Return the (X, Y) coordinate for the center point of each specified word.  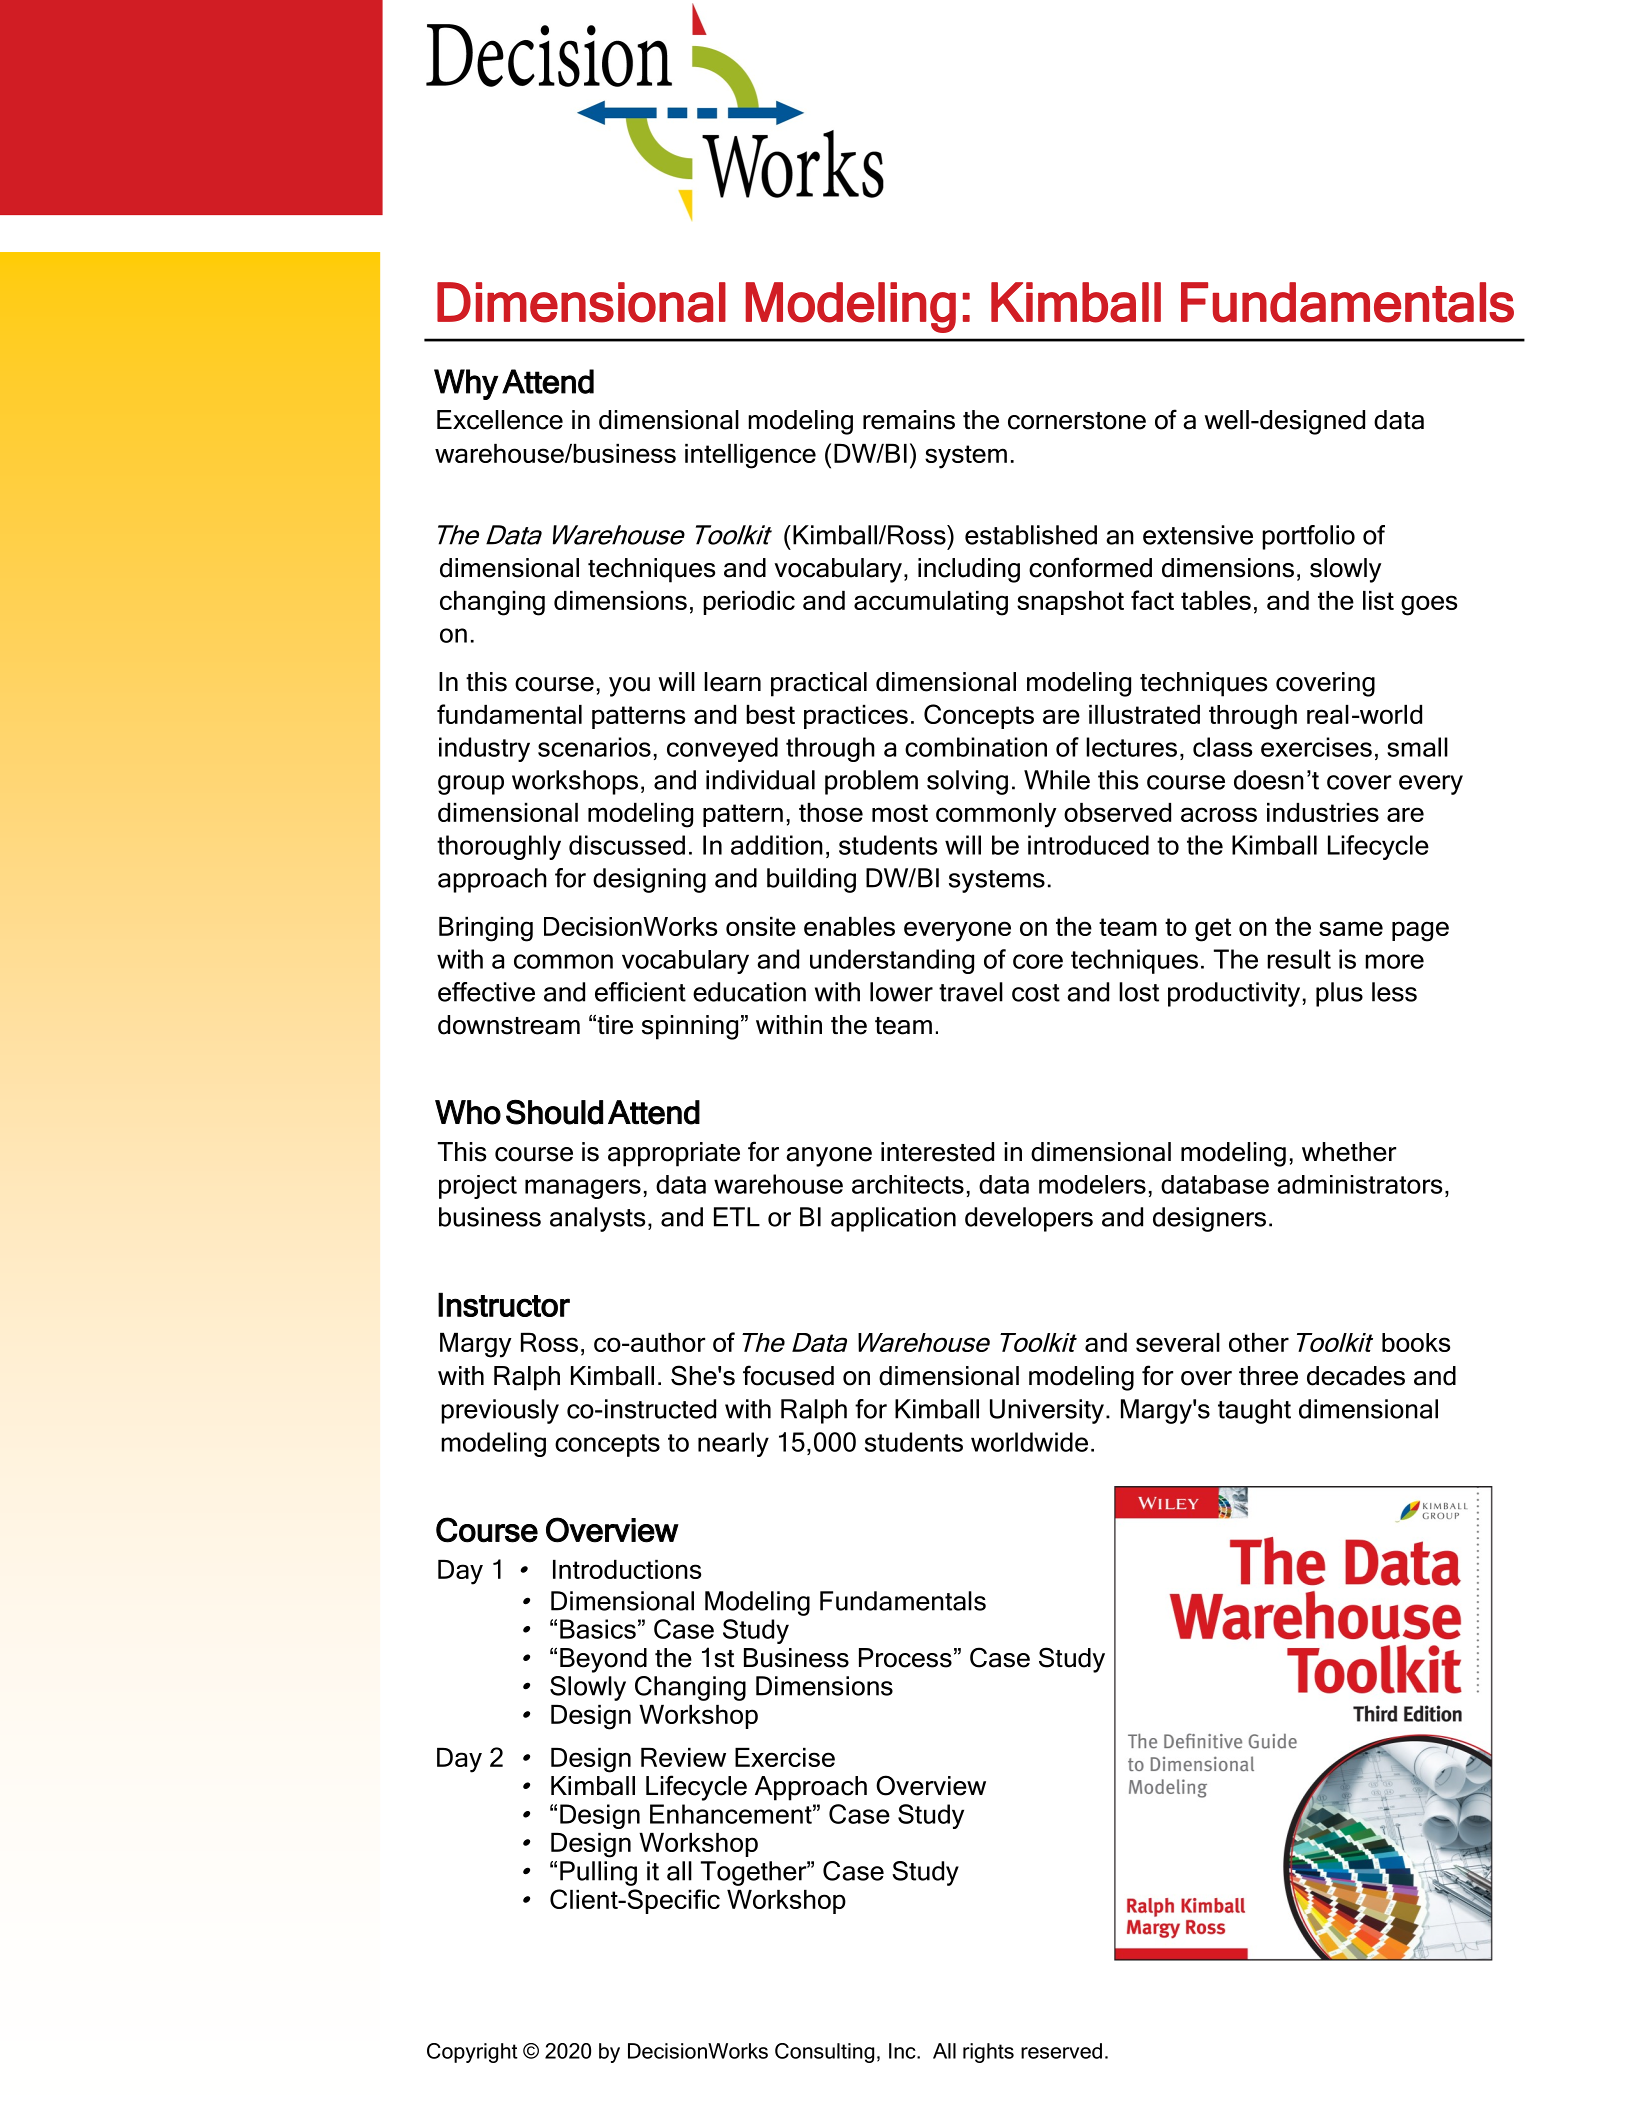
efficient (640, 992)
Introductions (627, 1569)
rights (988, 2053)
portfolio (1308, 537)
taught (1254, 1411)
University (1047, 1411)
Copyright (472, 2053)
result (1299, 959)
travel (971, 992)
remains (909, 420)
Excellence (500, 420)
